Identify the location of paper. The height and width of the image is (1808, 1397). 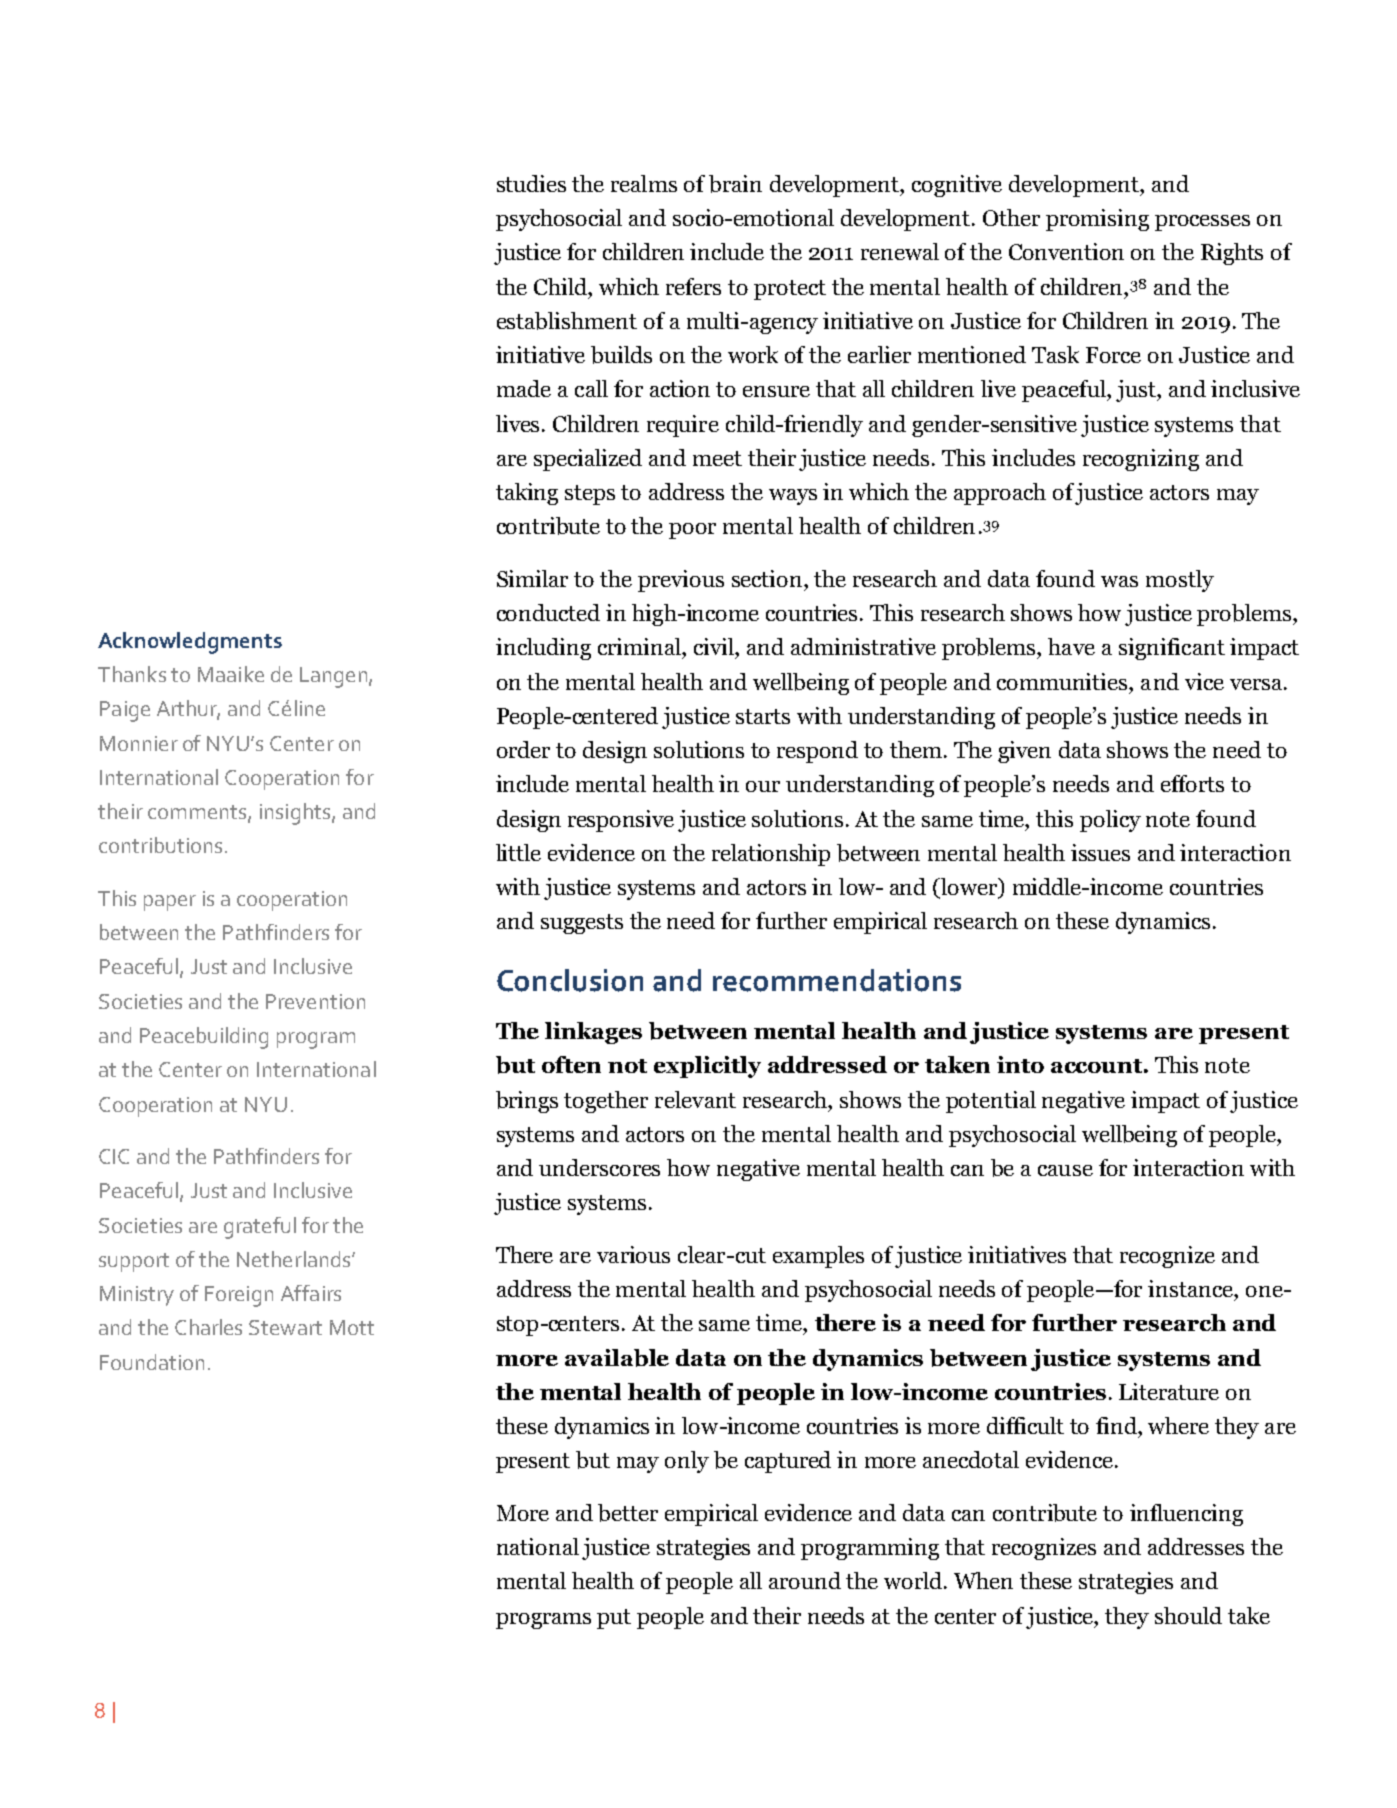
(170, 903).
